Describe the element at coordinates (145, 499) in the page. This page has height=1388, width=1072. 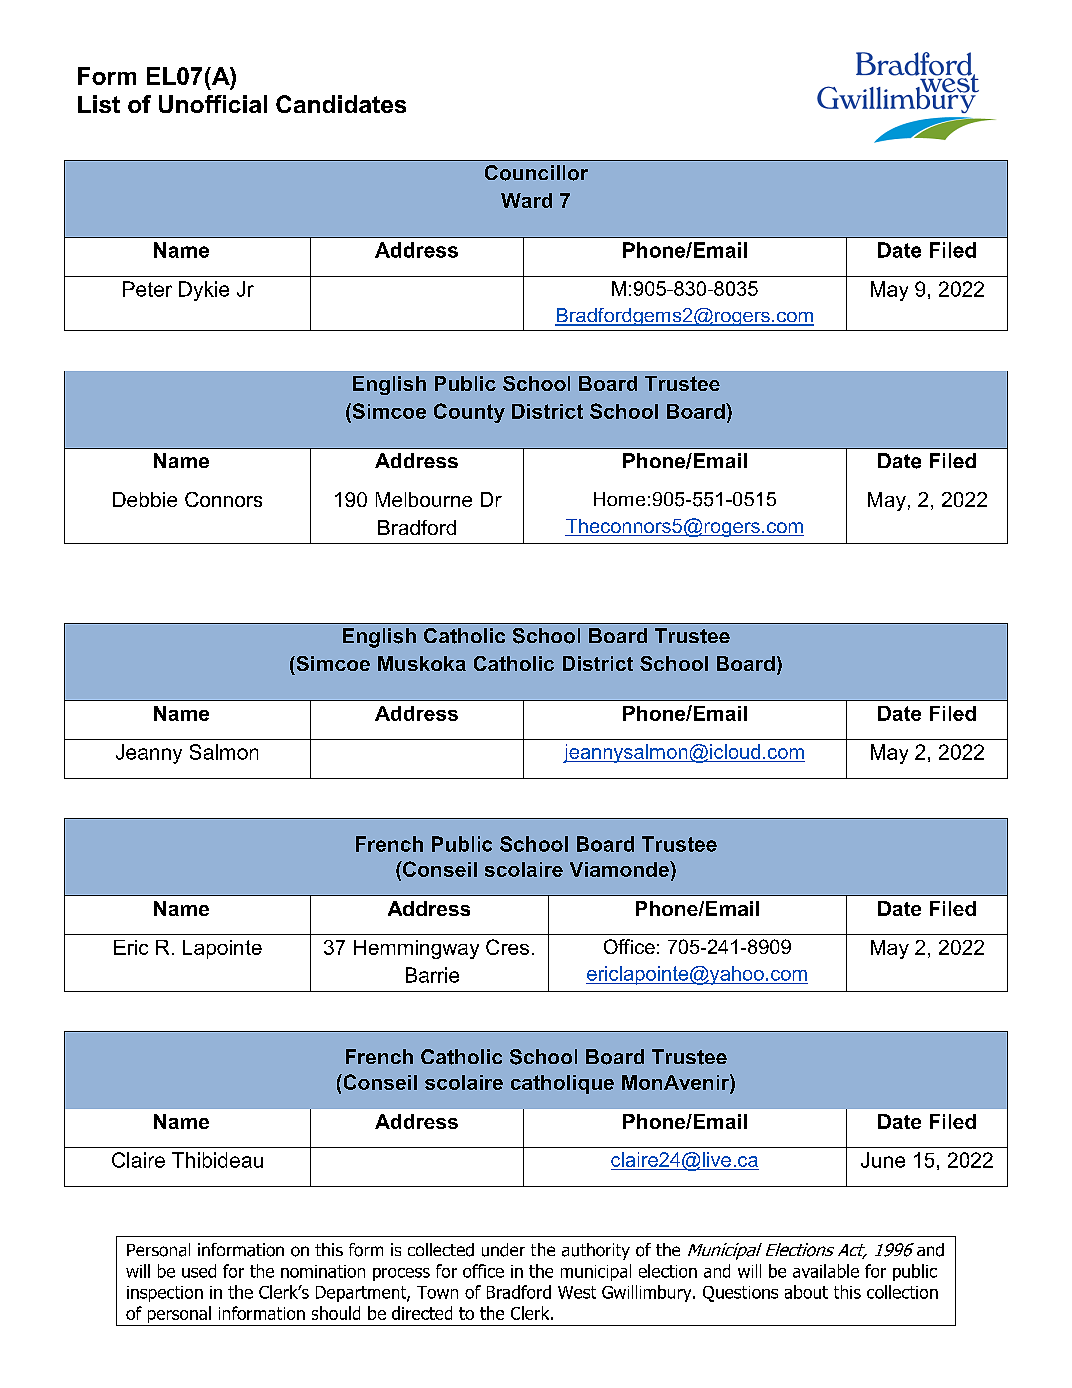
I see `Debbie` at that location.
